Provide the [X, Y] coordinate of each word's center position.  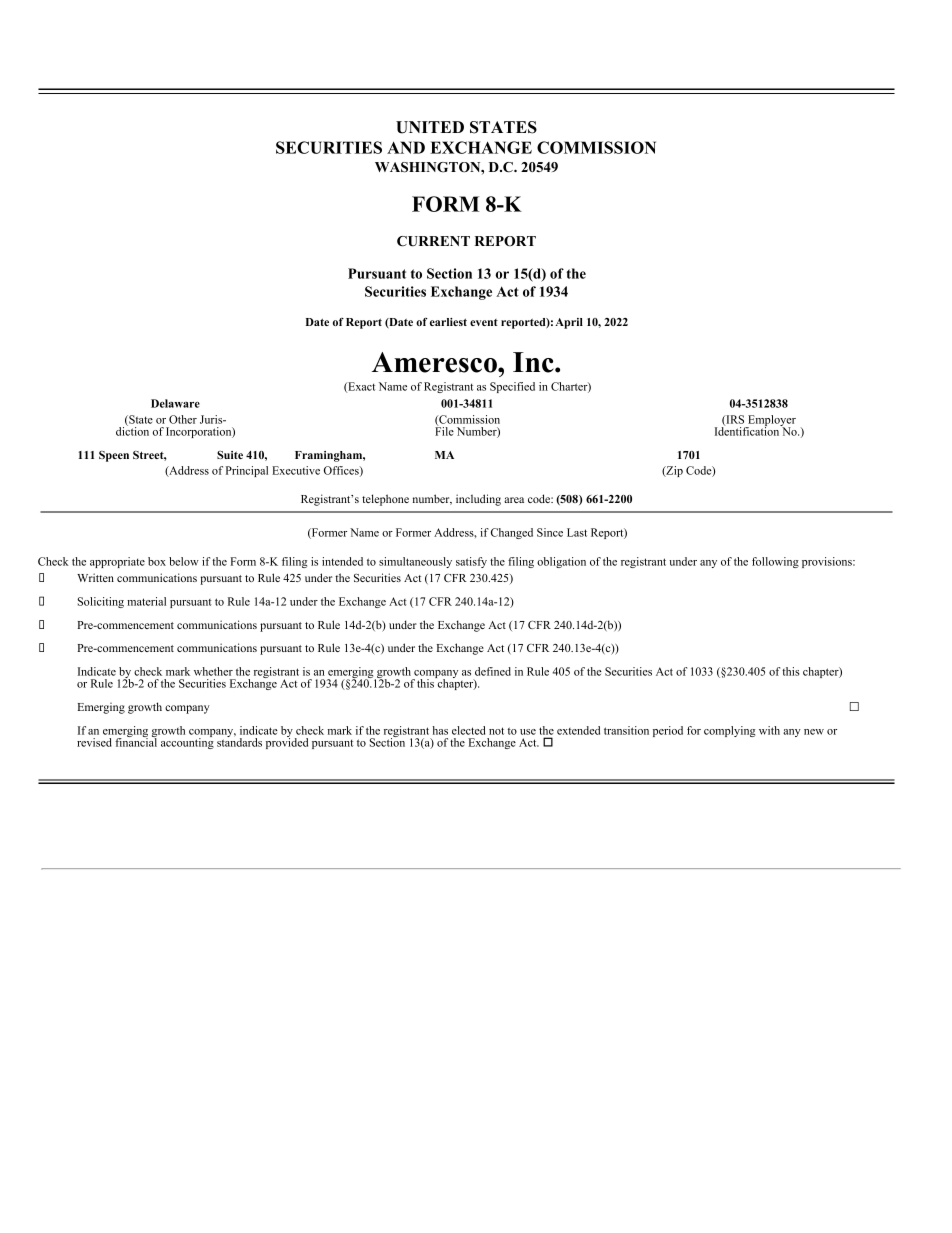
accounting [187, 742]
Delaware [175, 403]
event [484, 322]
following [775, 562]
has [440, 730]
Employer [771, 422]
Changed [512, 533]
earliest [448, 322]
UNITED [430, 127]
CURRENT [433, 241]
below [184, 561]
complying [729, 731]
